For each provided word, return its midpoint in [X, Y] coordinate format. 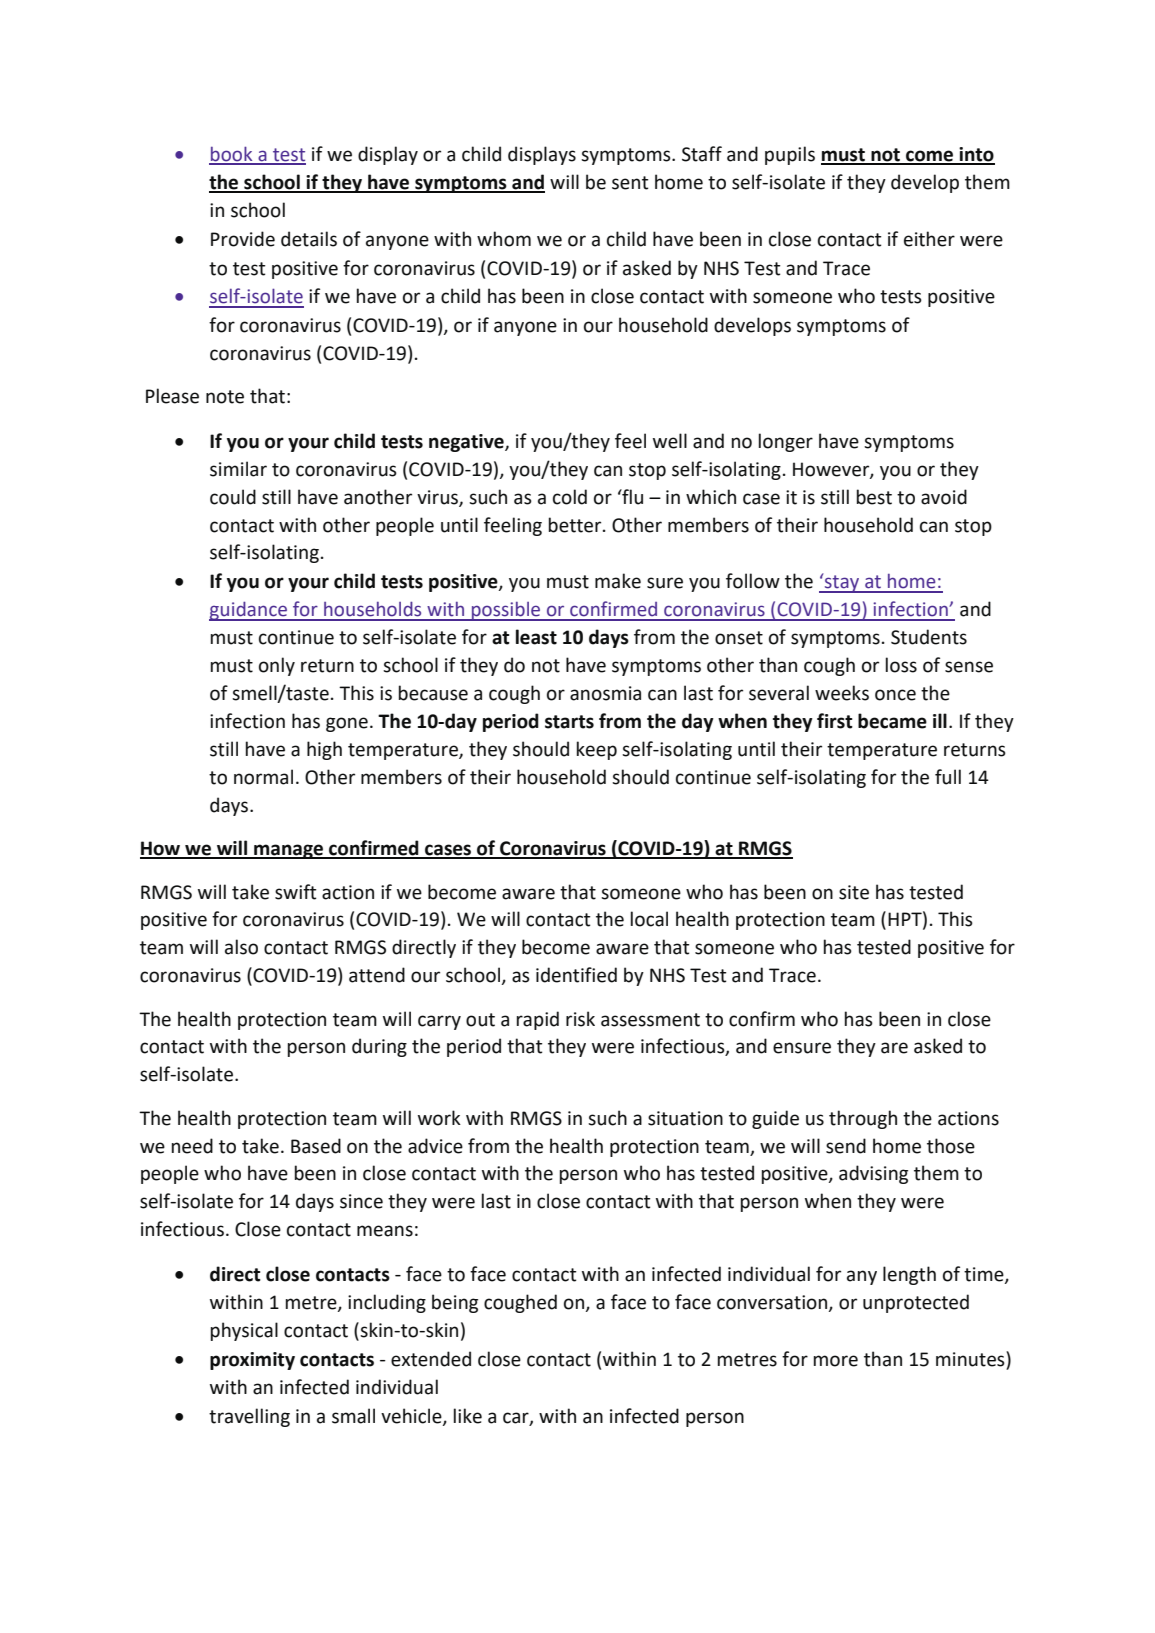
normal [263, 777]
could [233, 497]
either [929, 239]
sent [630, 183]
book [232, 155]
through [863, 1119]
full [948, 777]
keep [597, 750]
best [874, 497]
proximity [252, 1361]
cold [570, 497]
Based [316, 1146]
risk [580, 1019]
